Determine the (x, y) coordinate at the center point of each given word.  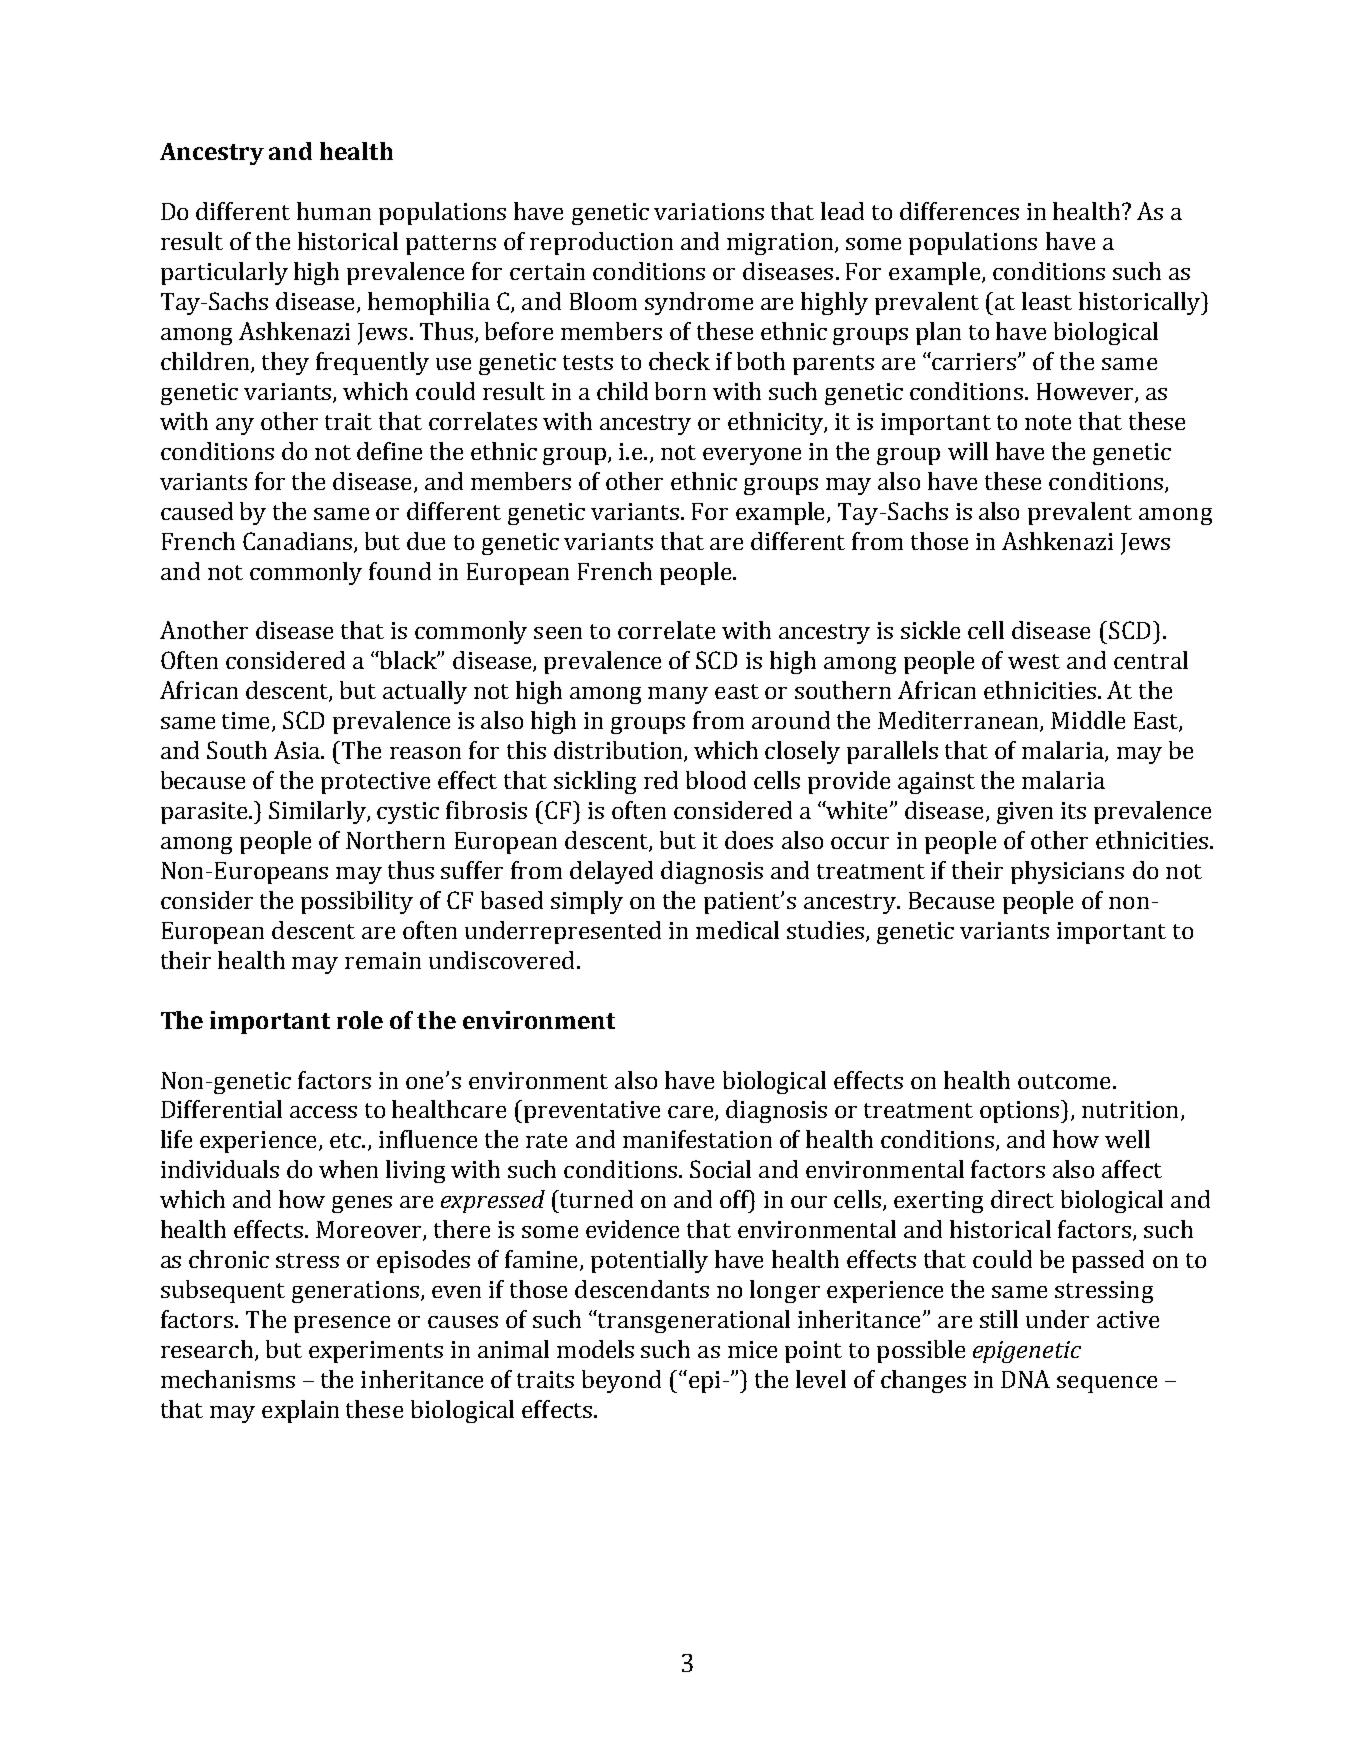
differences (959, 211)
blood (716, 780)
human (334, 211)
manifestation (697, 1139)
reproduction (601, 243)
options (1021, 1111)
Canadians (299, 542)
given (1025, 813)
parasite (205, 813)
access (323, 1112)
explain (300, 1411)
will (968, 451)
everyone (752, 456)
